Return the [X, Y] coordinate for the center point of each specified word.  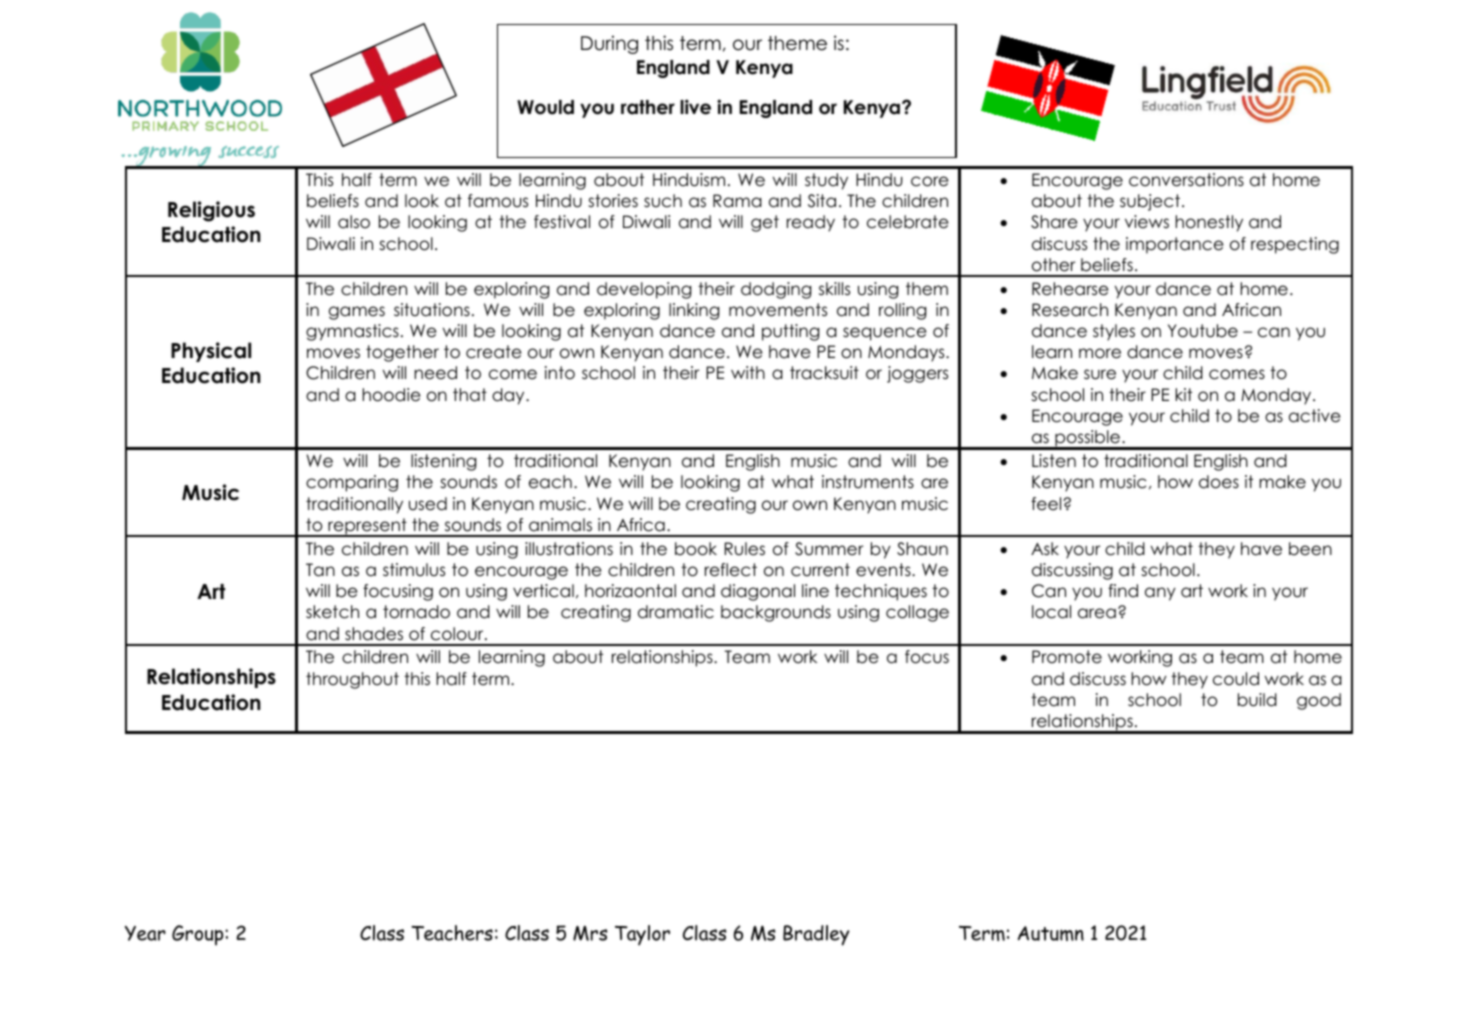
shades [374, 634]
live [695, 107]
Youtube [1203, 331]
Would [545, 107]
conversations [1186, 180]
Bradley [816, 935]
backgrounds [776, 613]
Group [199, 935]
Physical [211, 352]
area [1097, 613]
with [748, 372]
